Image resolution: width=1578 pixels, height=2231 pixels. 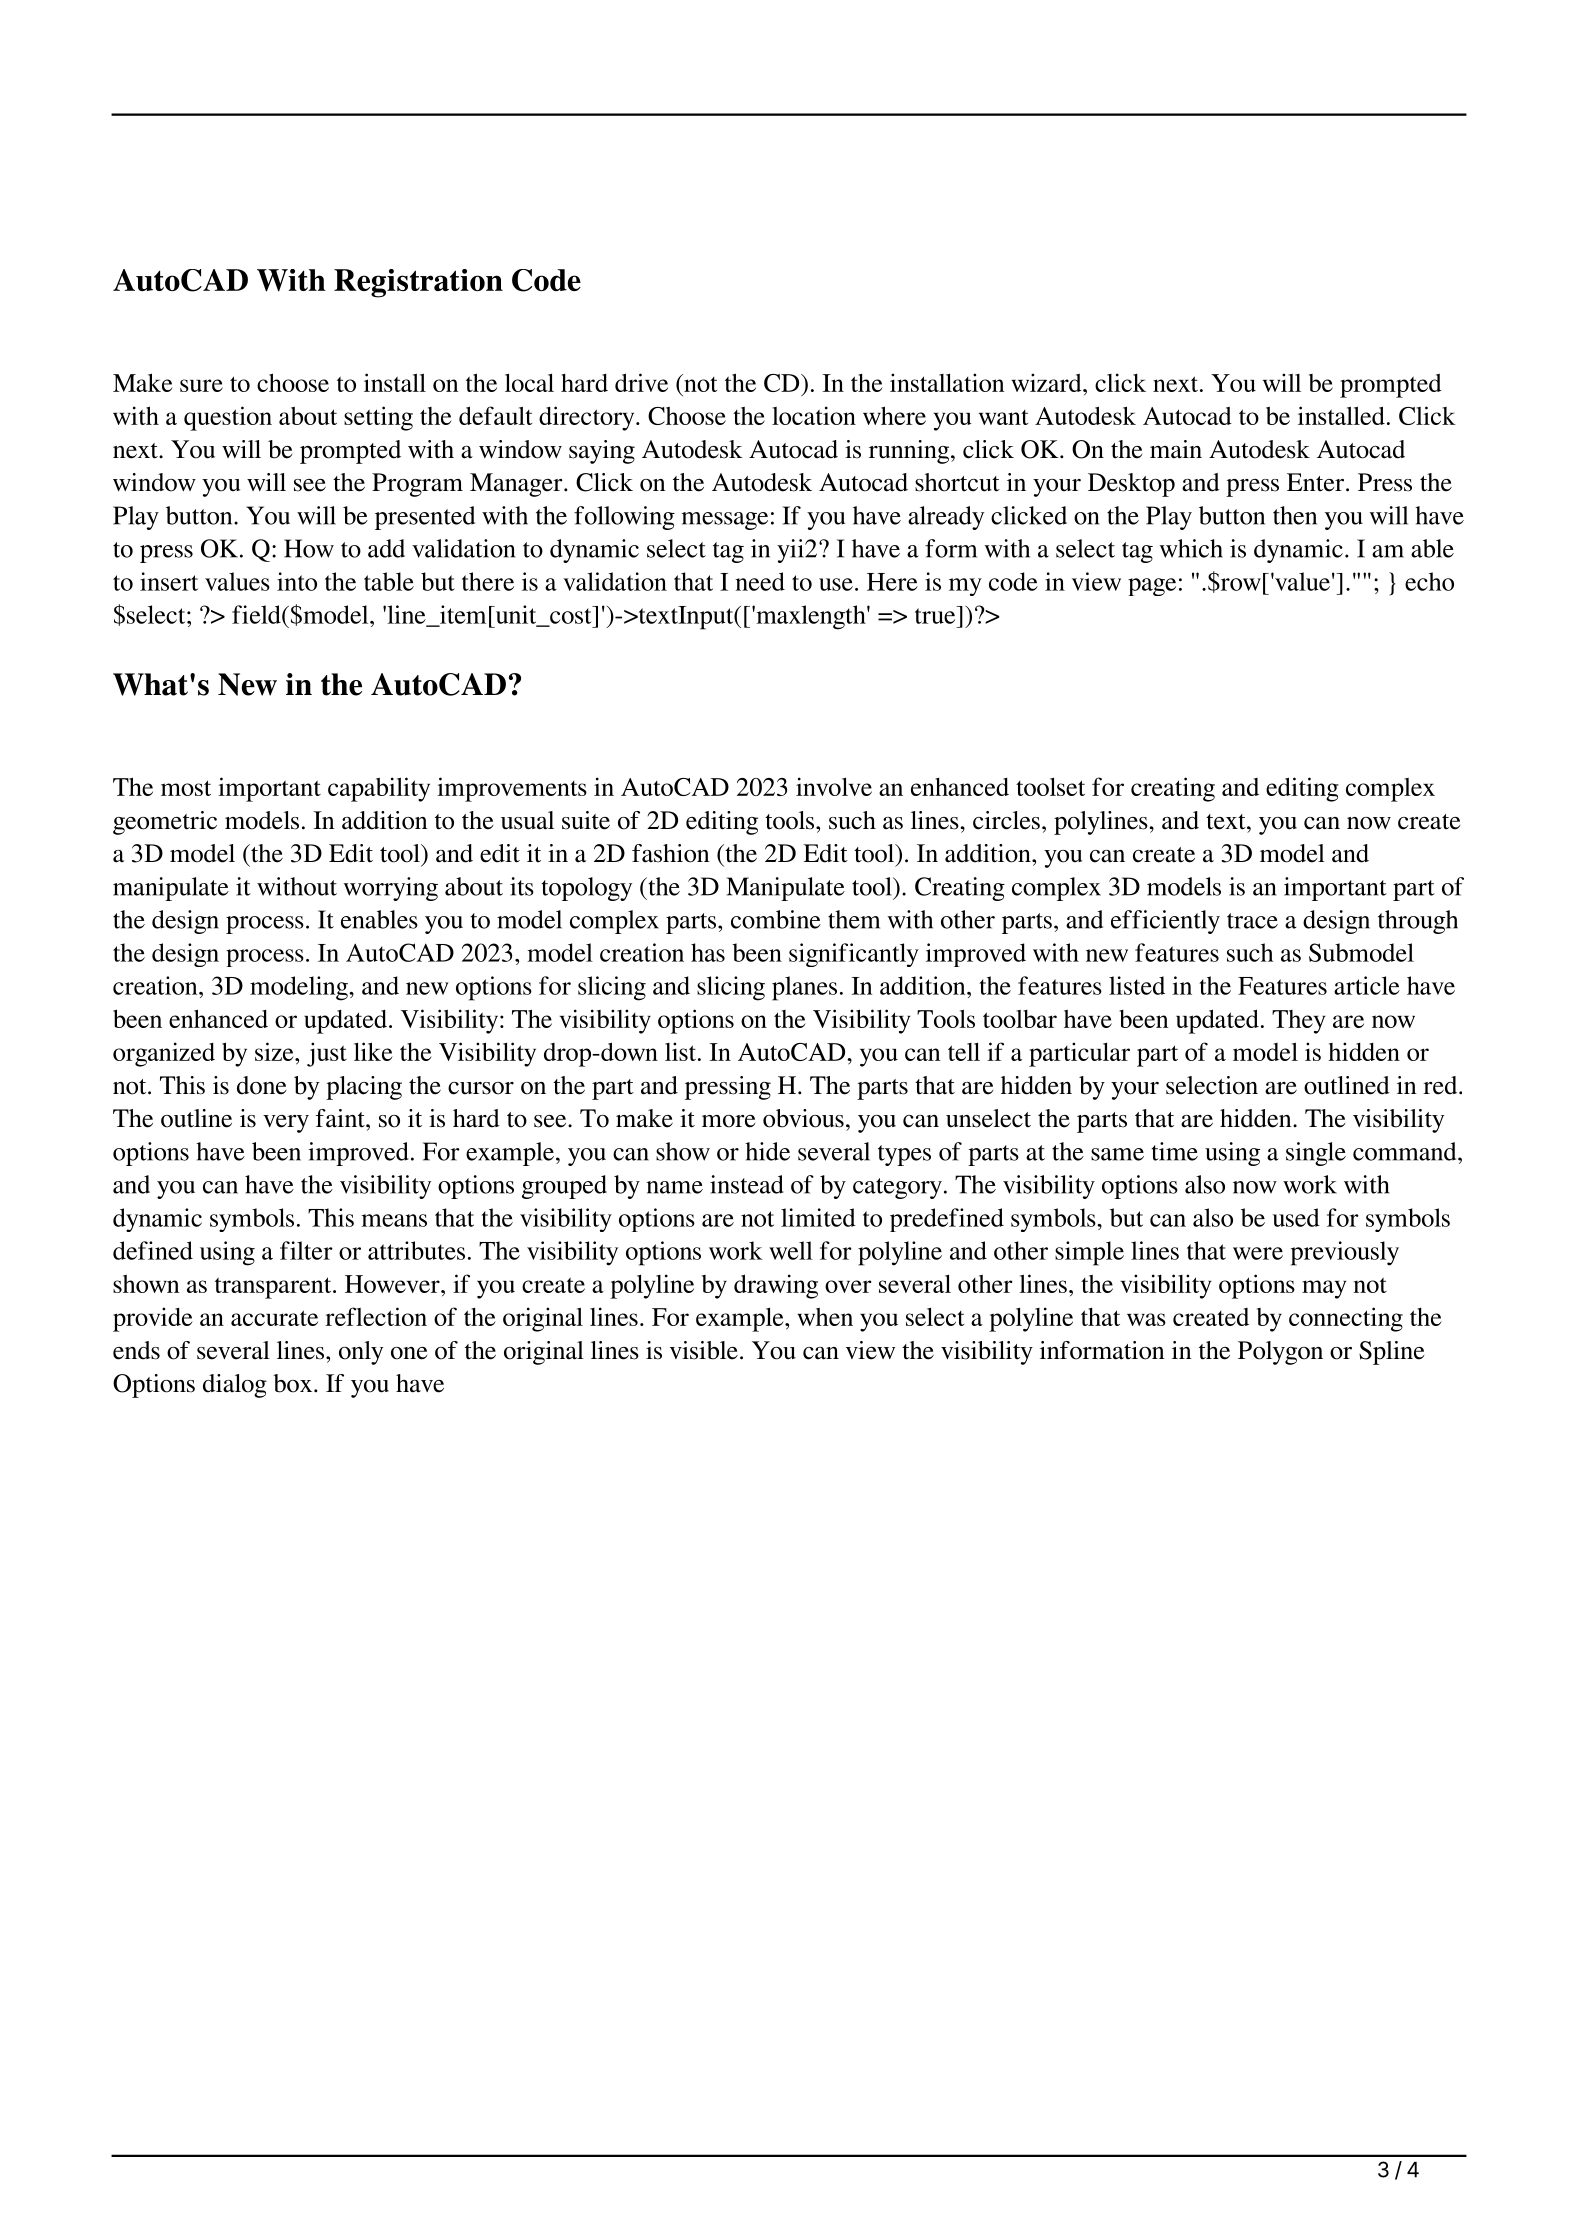 What do you see at coordinates (361, 1353) in the image?
I see `only` at bounding box center [361, 1353].
